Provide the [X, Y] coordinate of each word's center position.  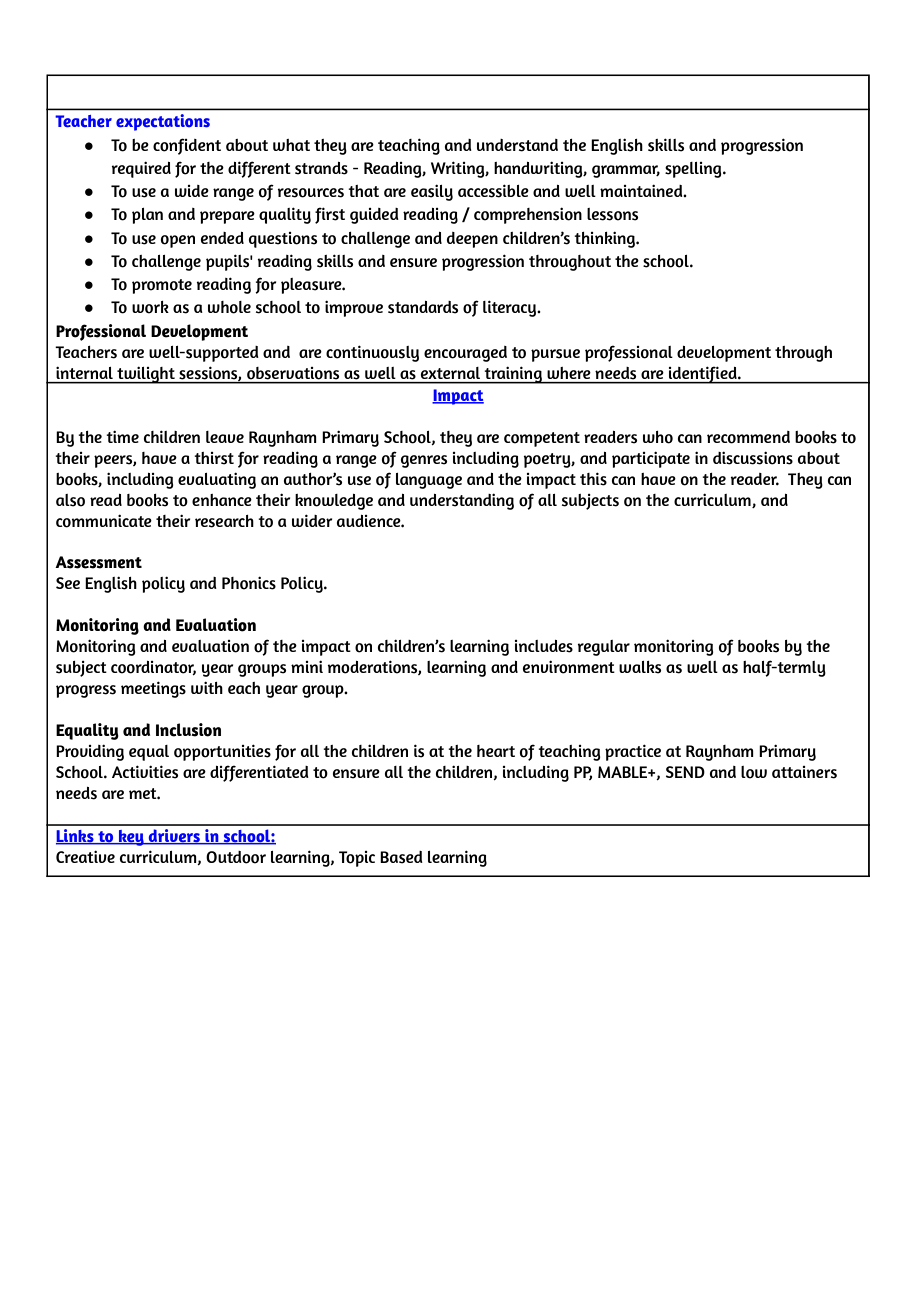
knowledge [334, 502]
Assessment [98, 562]
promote [162, 286]
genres [424, 461]
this [593, 479]
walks [640, 667]
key [131, 838]
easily [432, 192]
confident [187, 146]
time [122, 436]
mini [307, 666]
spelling [694, 170]
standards [423, 307]
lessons [612, 214]
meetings [153, 689]
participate [651, 459]
